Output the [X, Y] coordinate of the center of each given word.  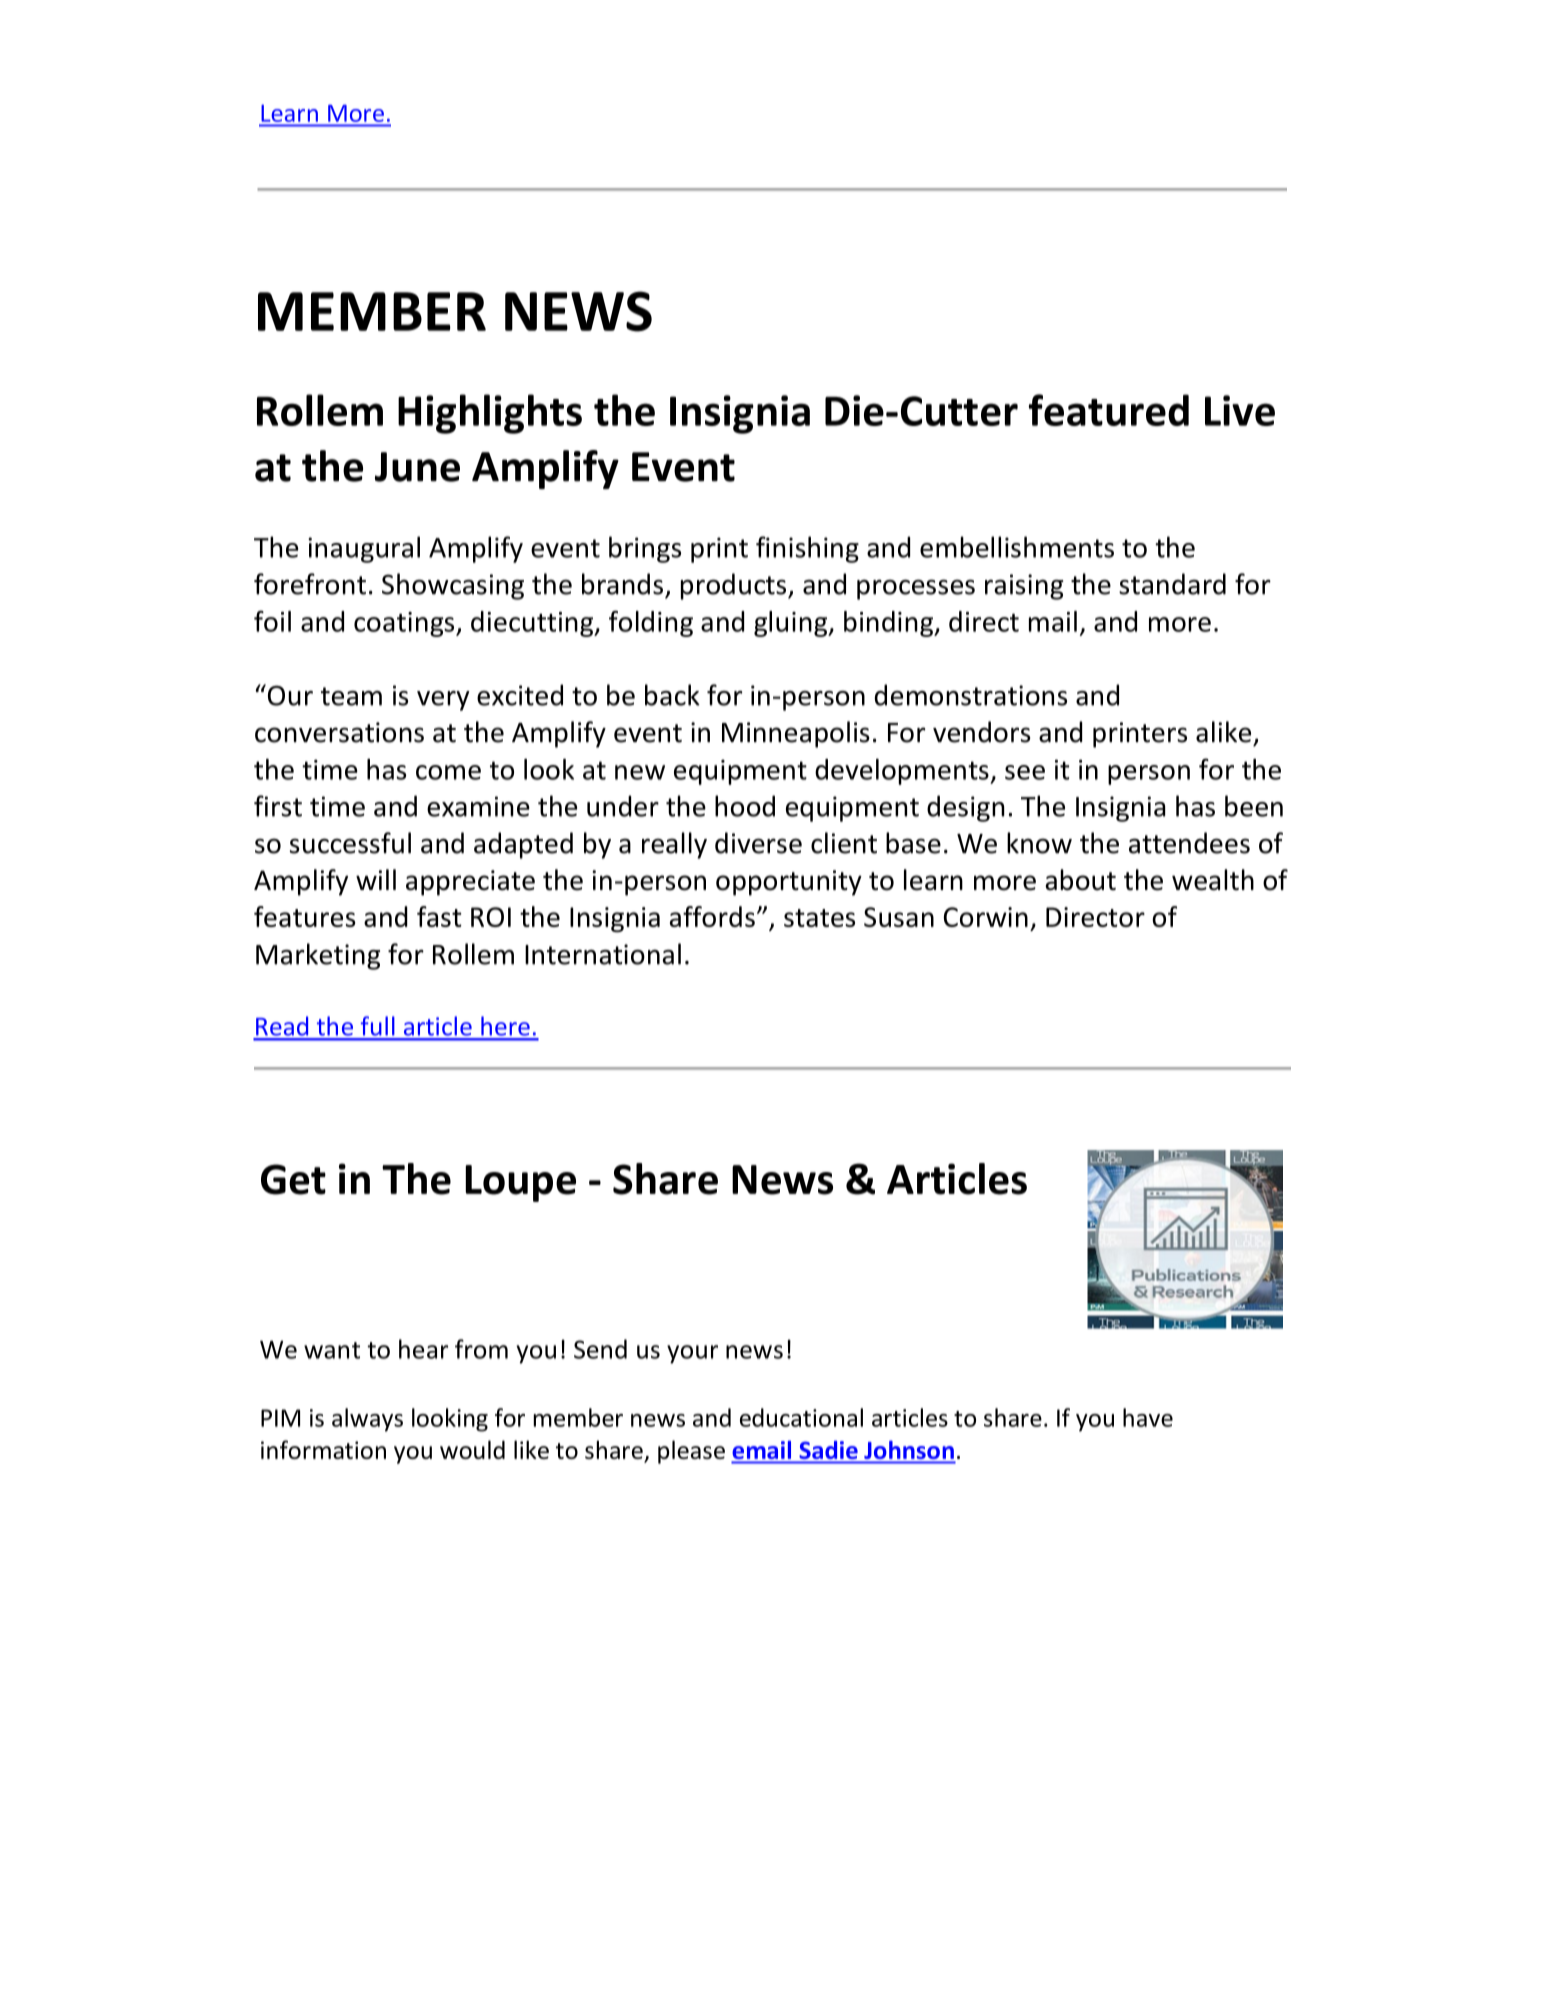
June [417, 467]
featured [1109, 410]
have [1148, 1417]
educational [801, 1417]
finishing [807, 549]
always [367, 1420]
